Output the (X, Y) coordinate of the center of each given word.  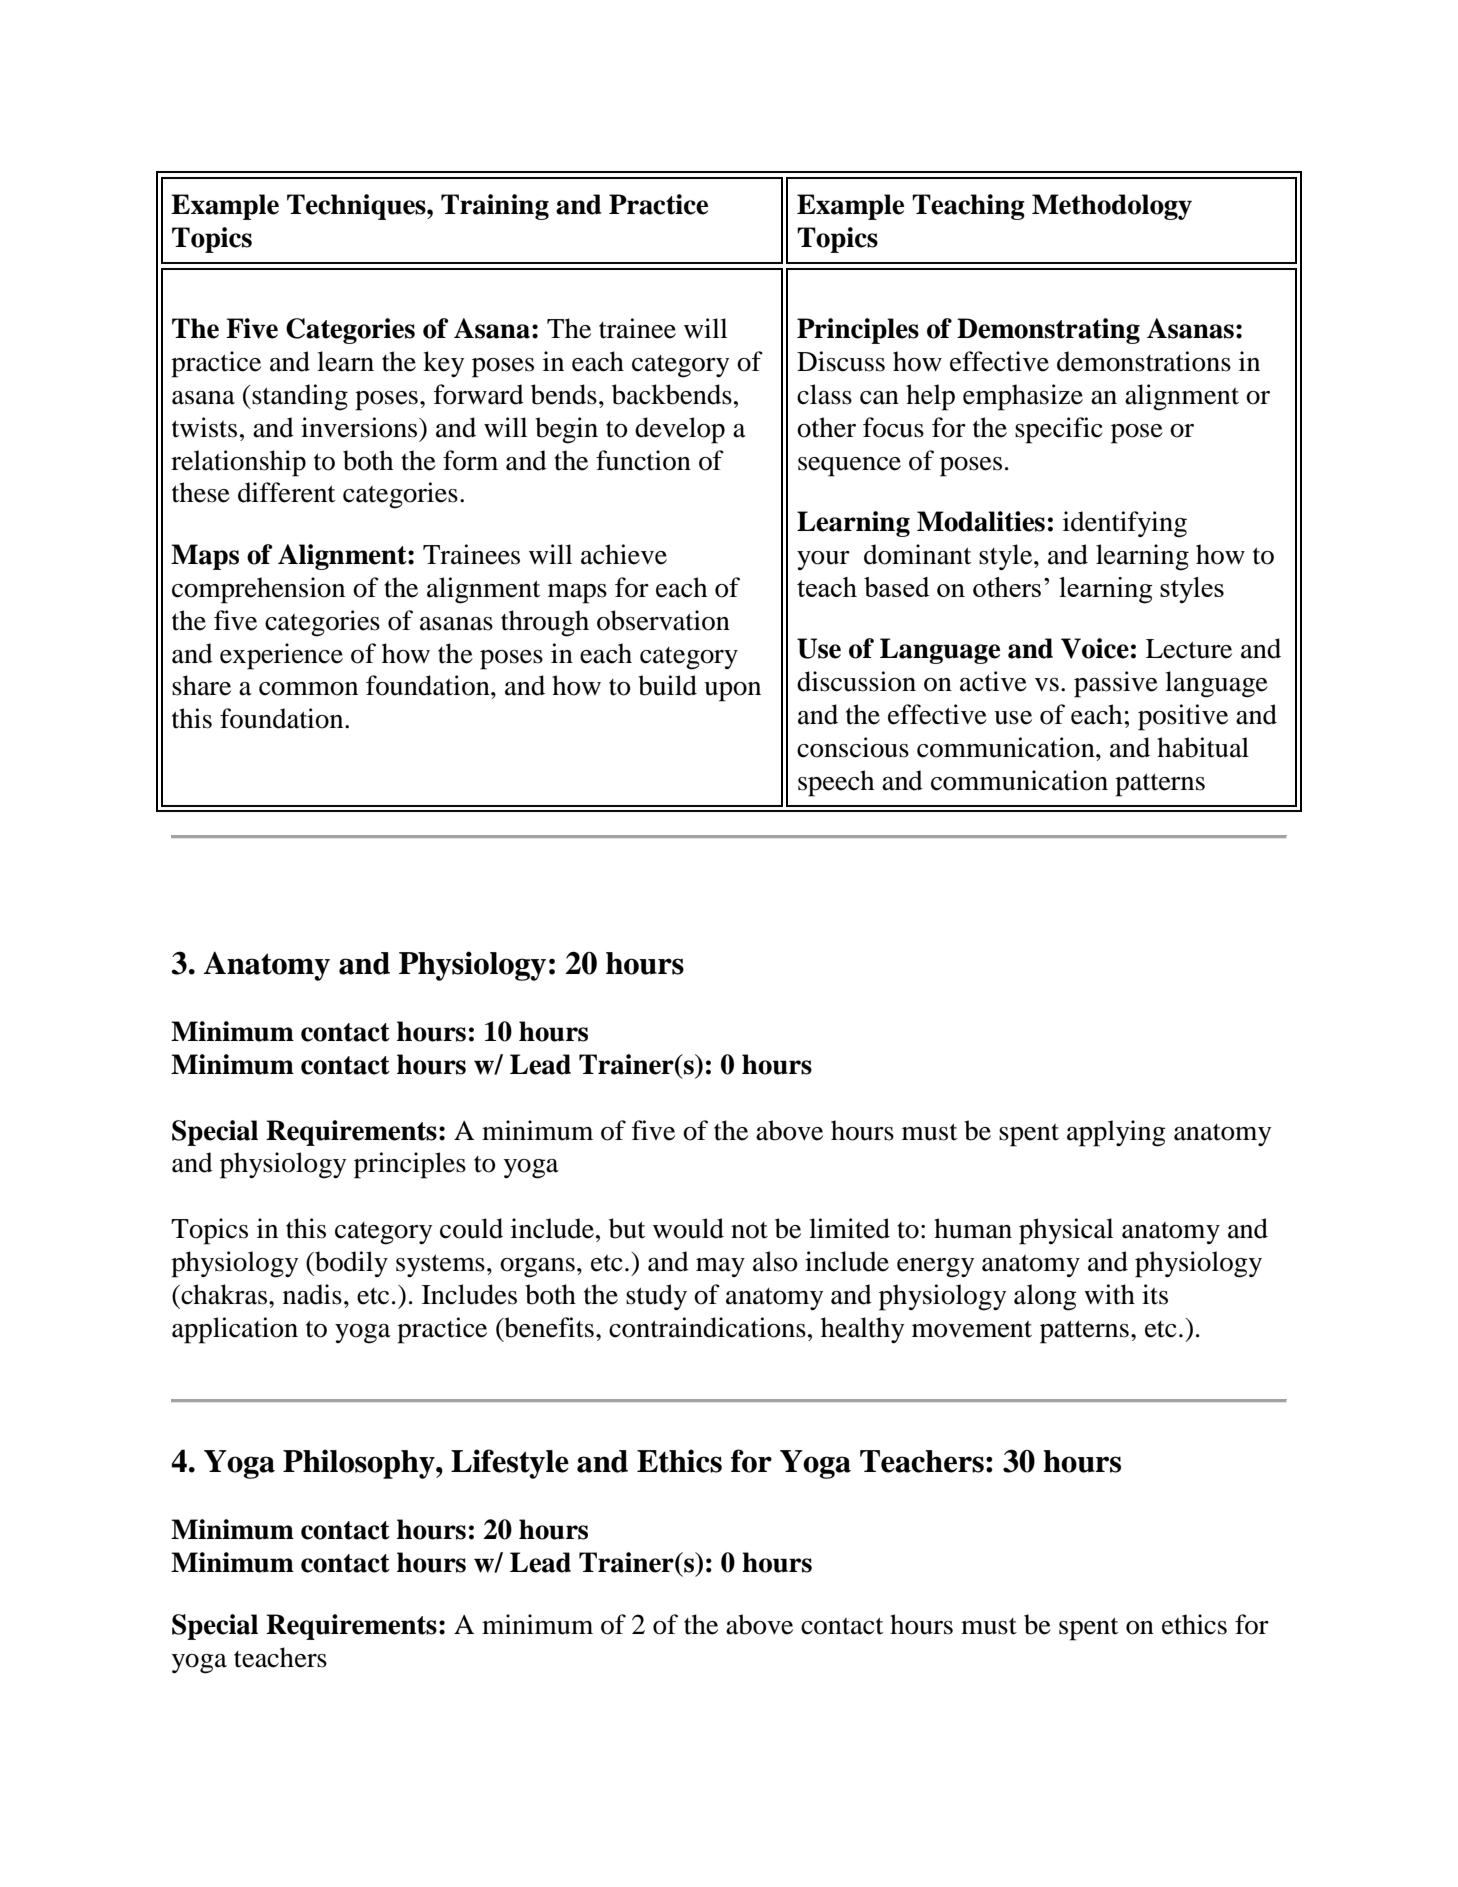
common (308, 689)
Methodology (1112, 207)
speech (836, 783)
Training (495, 207)
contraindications (707, 1327)
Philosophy (360, 1464)
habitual (1203, 747)
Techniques (357, 207)
